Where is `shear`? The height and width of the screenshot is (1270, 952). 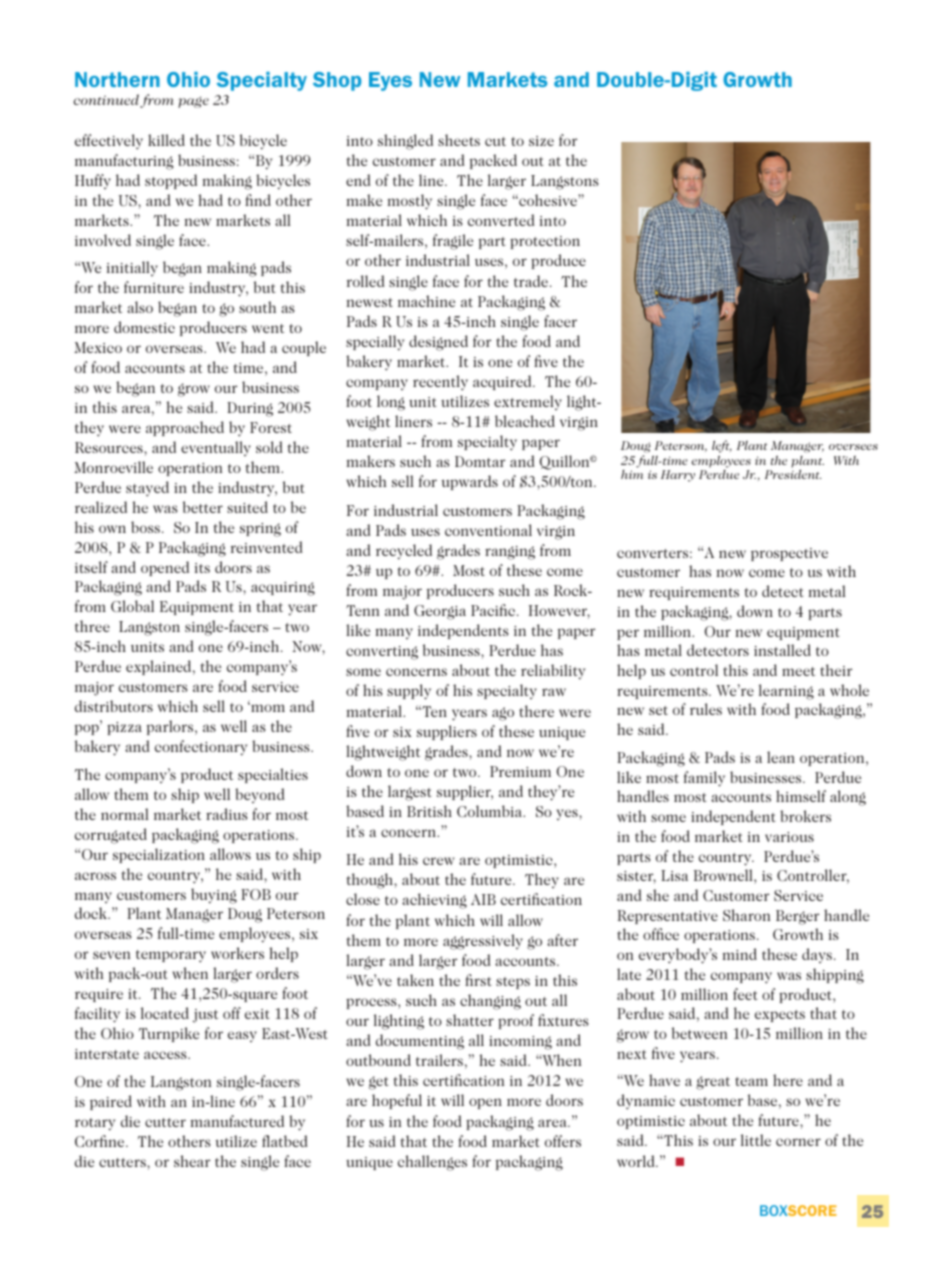
shear is located at coordinates (192, 1161).
